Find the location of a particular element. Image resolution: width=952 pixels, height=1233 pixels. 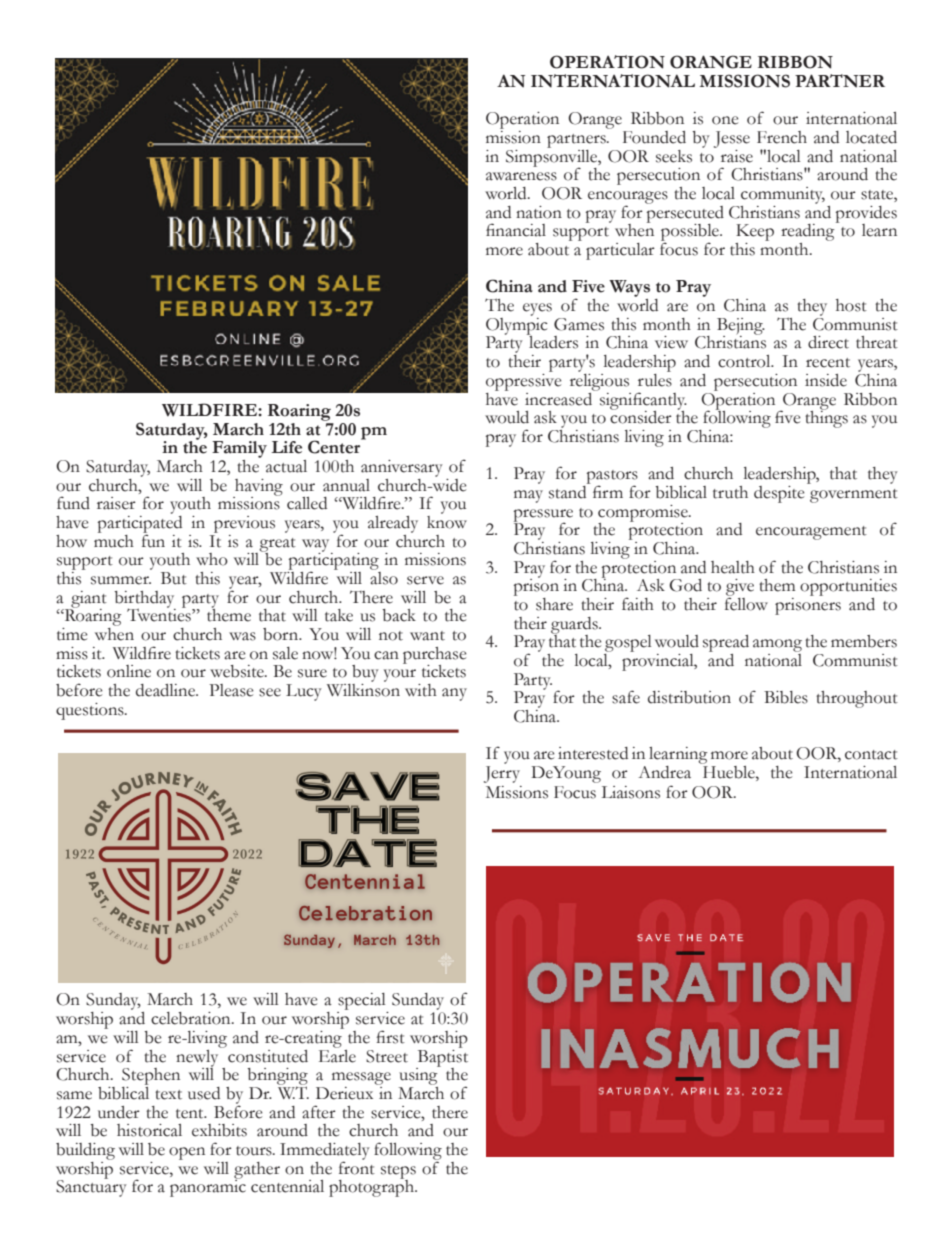

awareness is located at coordinates (521, 176).
